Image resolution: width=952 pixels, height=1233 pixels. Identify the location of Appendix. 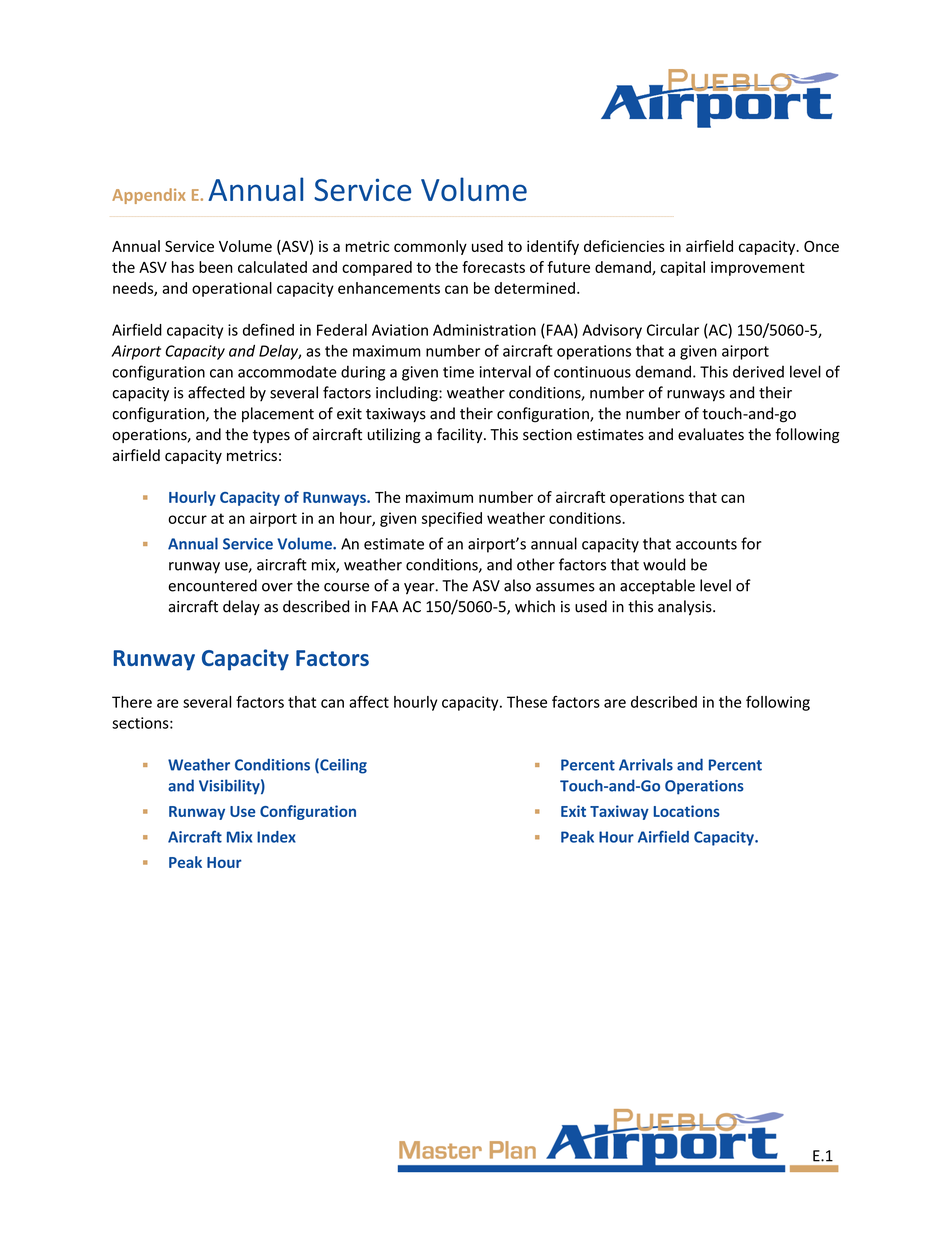
(149, 196).
